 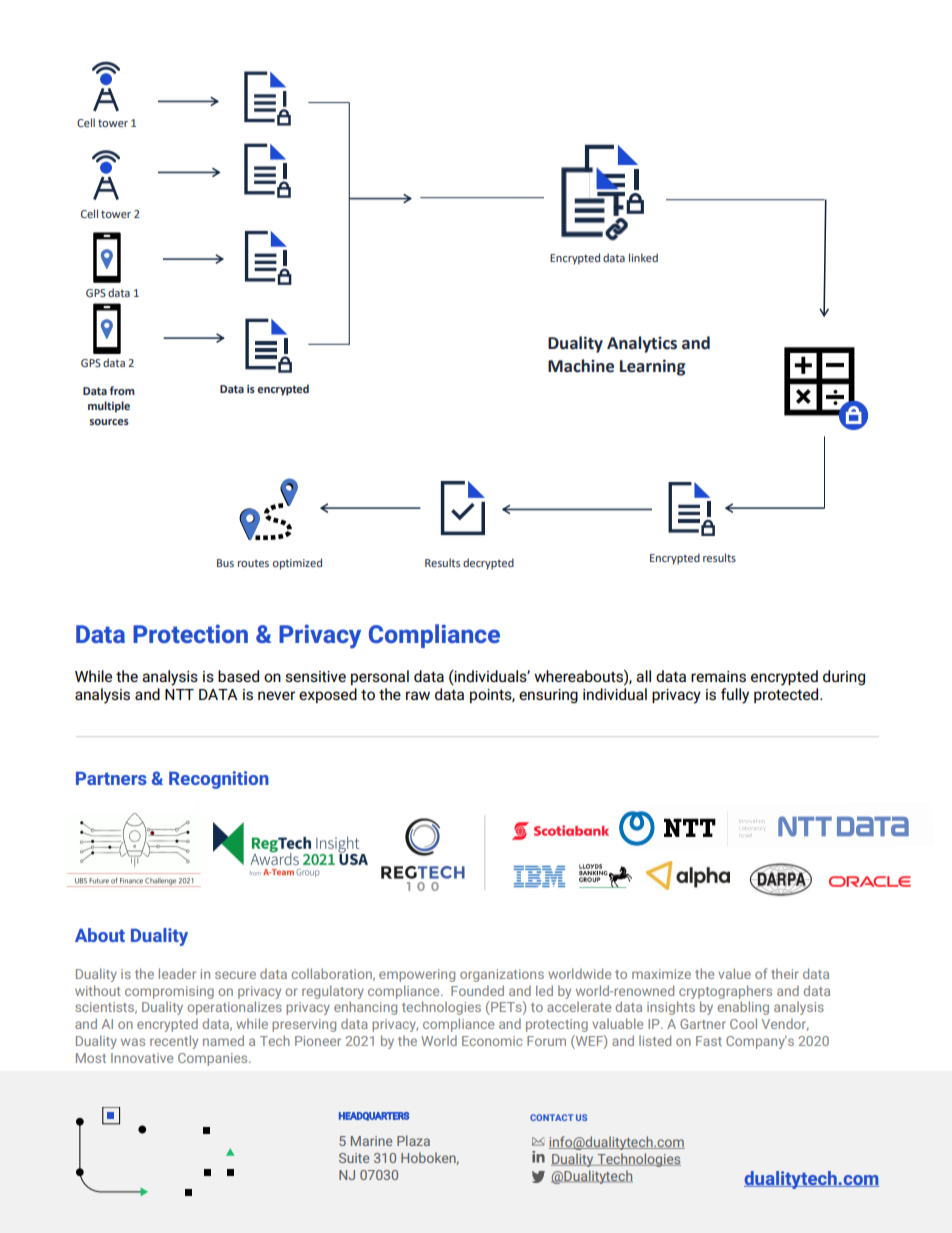 What do you see at coordinates (581, 366) in the image?
I see `Machine` at bounding box center [581, 366].
